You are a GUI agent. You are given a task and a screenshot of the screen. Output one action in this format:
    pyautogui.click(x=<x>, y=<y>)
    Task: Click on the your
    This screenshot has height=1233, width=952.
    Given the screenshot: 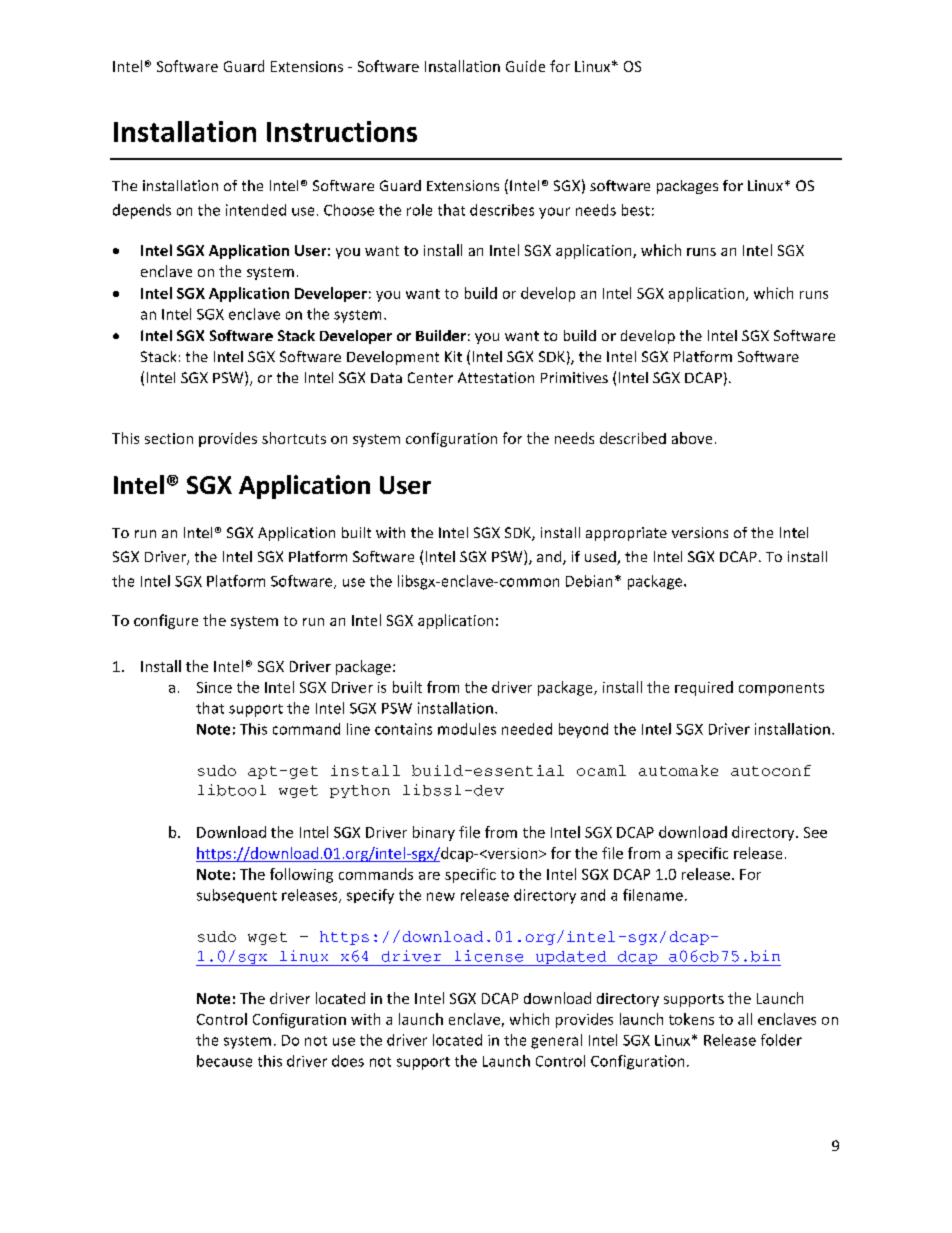 What is the action you would take?
    pyautogui.click(x=554, y=213)
